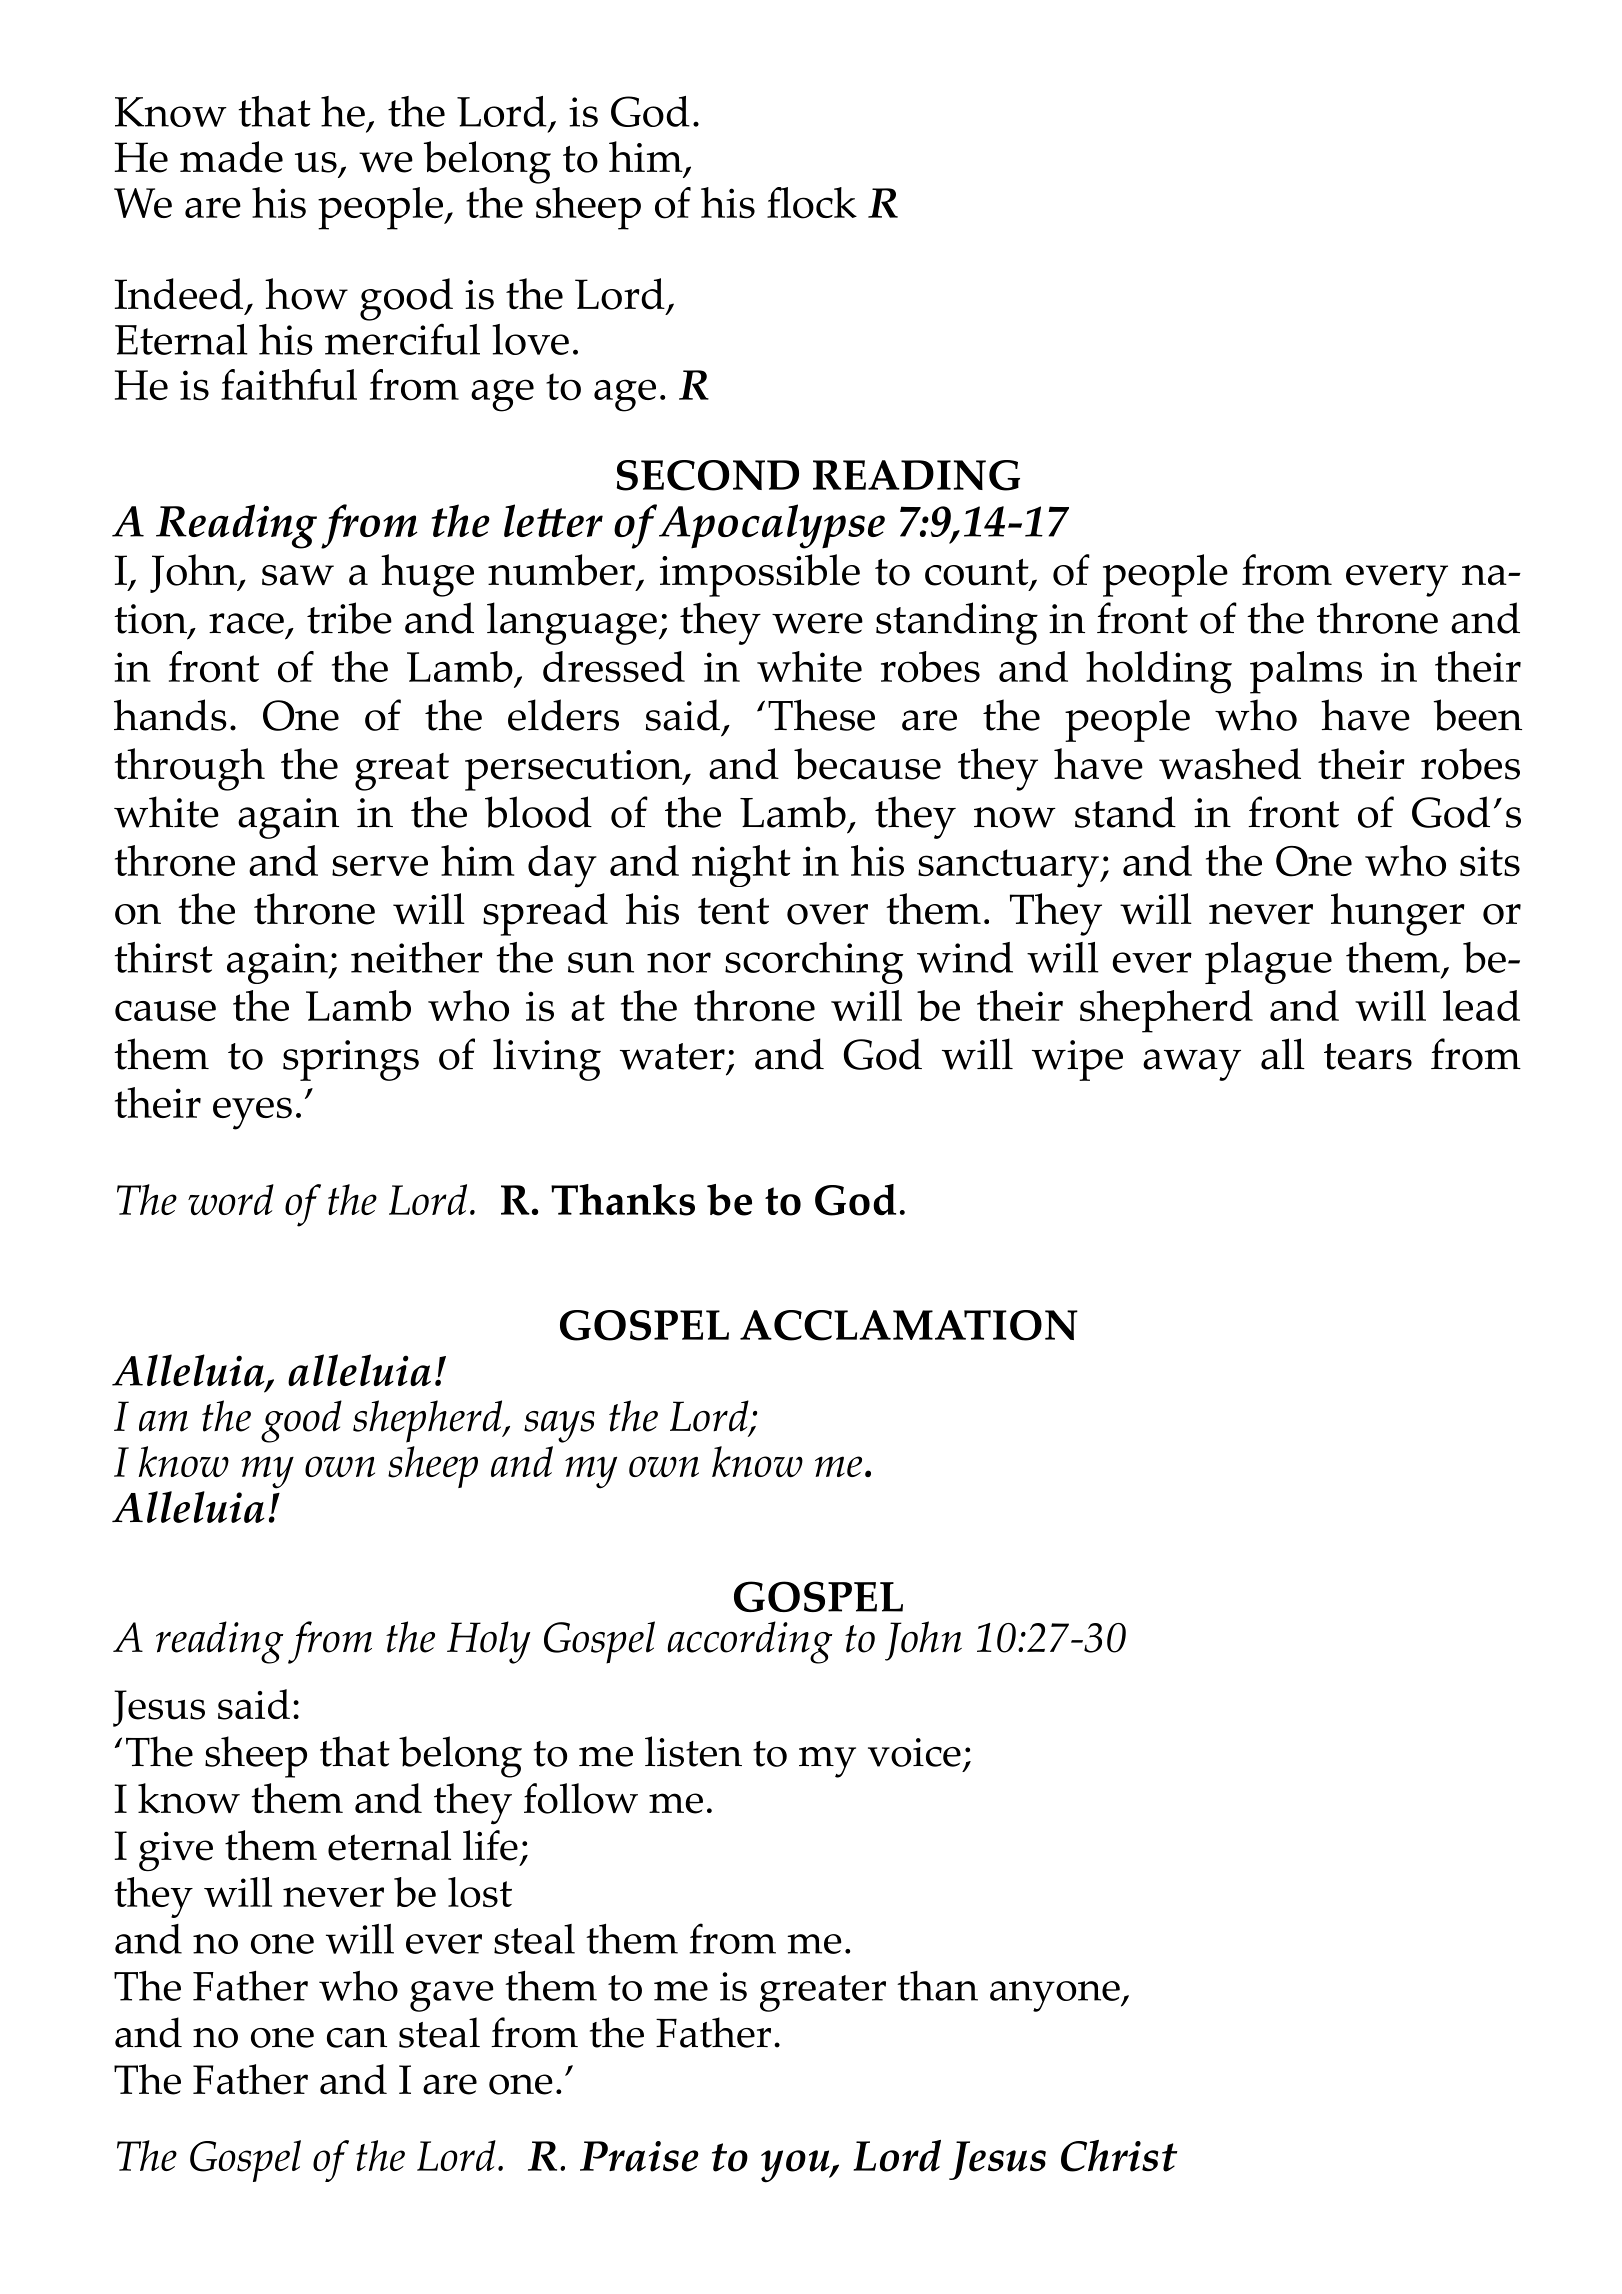  What do you see at coordinates (298, 575) in the page?
I see `saw` at bounding box center [298, 575].
